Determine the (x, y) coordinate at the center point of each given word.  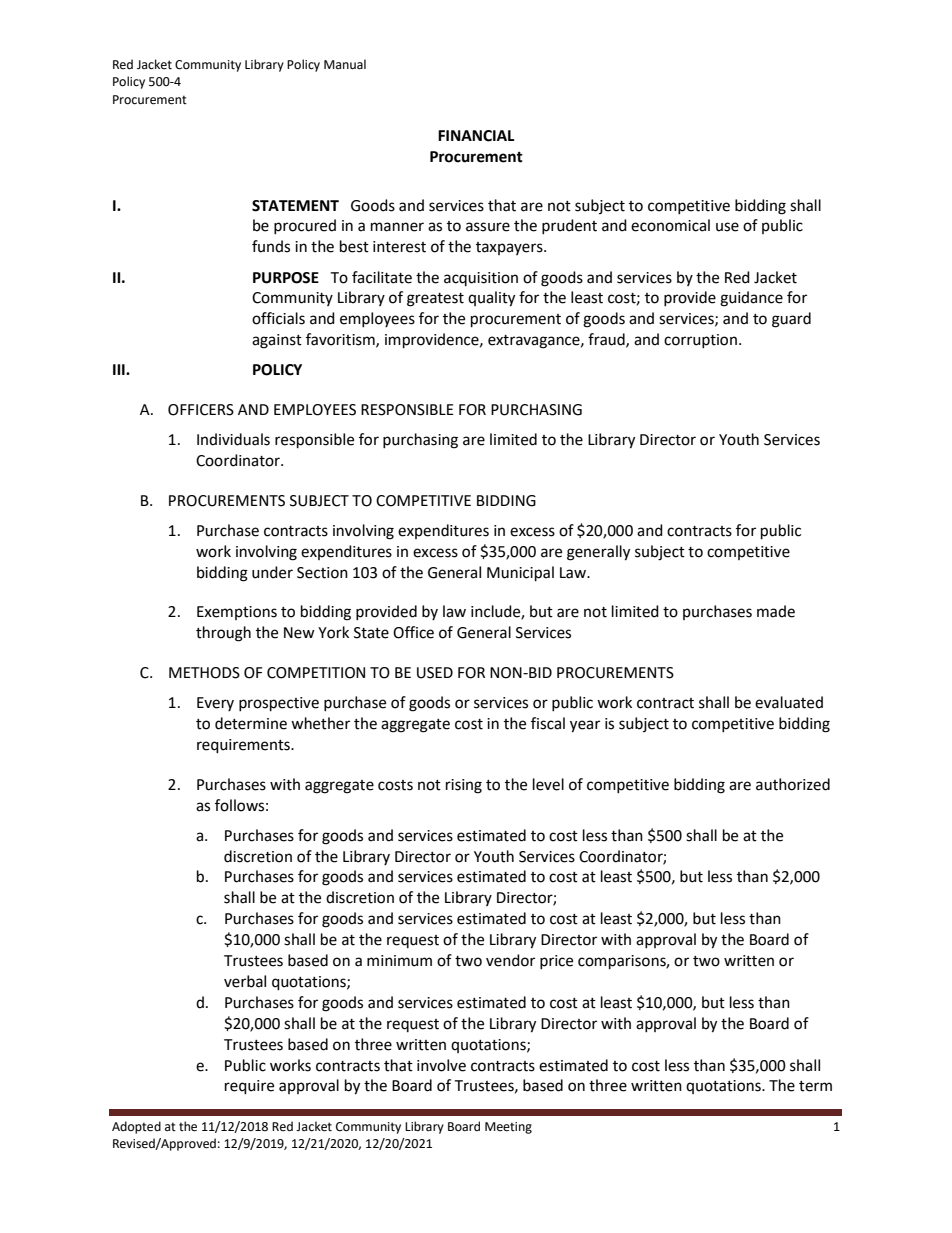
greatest (435, 300)
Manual (345, 64)
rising (464, 786)
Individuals (233, 439)
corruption (700, 341)
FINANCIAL (476, 136)
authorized (793, 784)
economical (670, 225)
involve (441, 1065)
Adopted (136, 1127)
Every (215, 704)
